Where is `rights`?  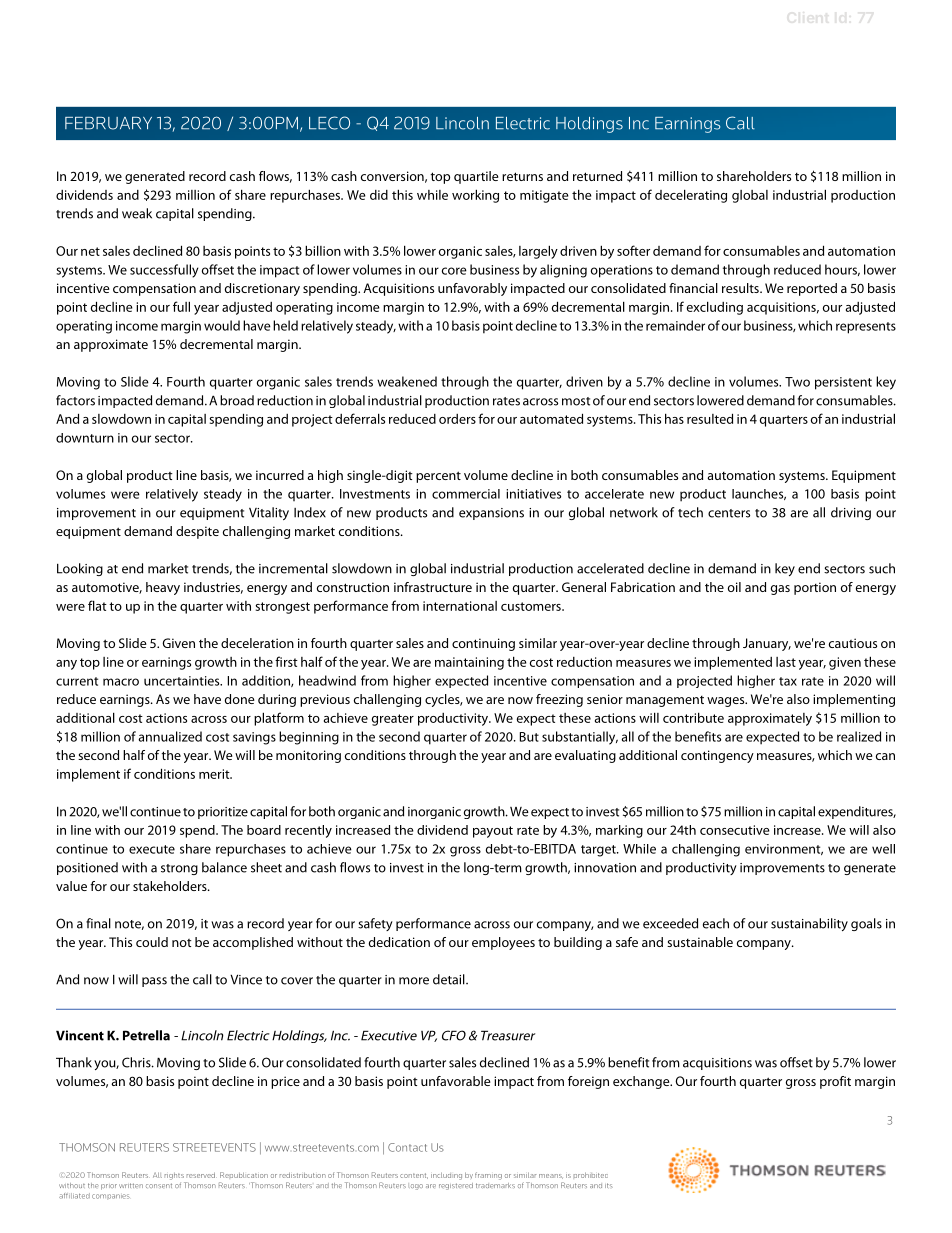 rights is located at coordinates (174, 1176).
